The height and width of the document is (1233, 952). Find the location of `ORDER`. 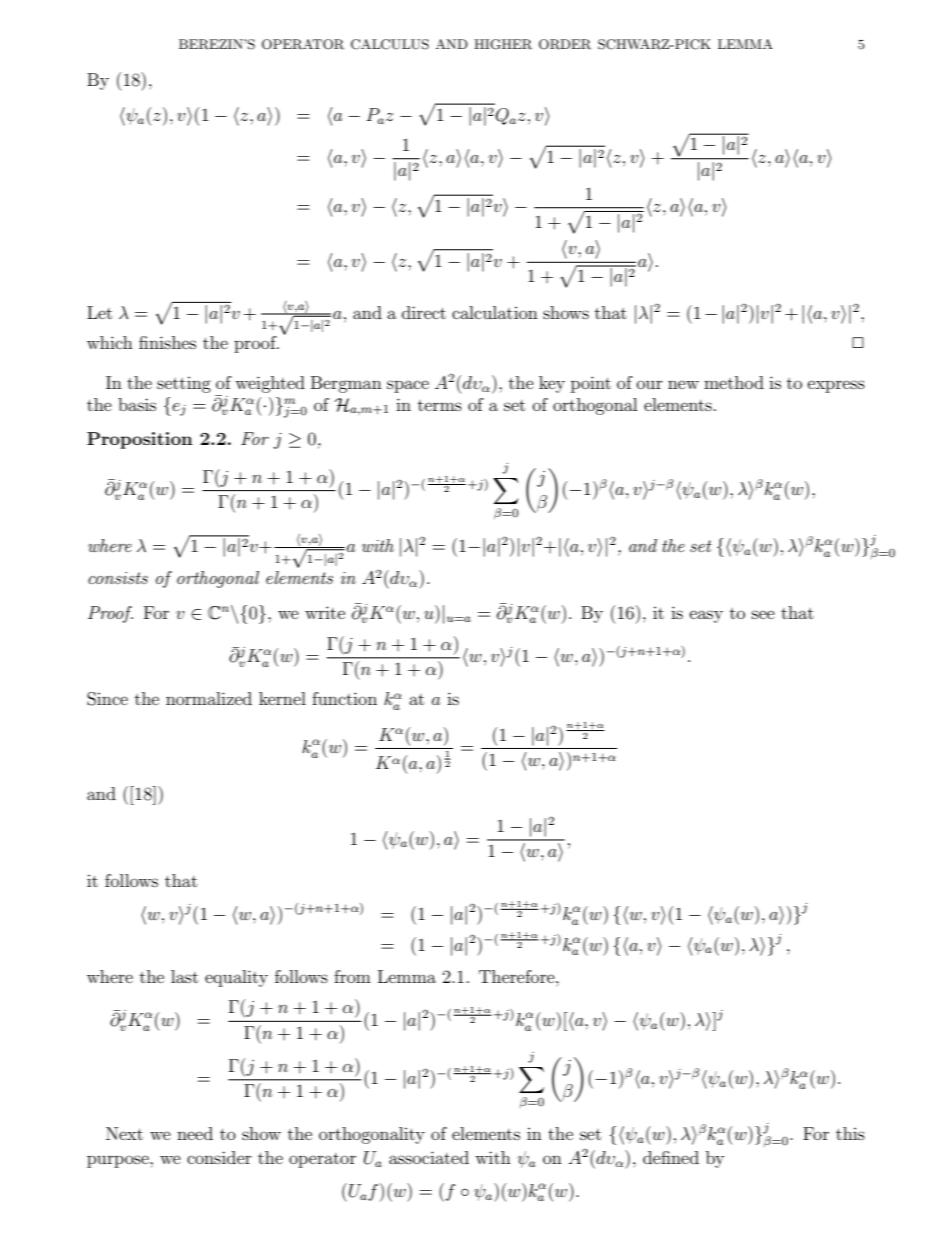

ORDER is located at coordinates (565, 44).
